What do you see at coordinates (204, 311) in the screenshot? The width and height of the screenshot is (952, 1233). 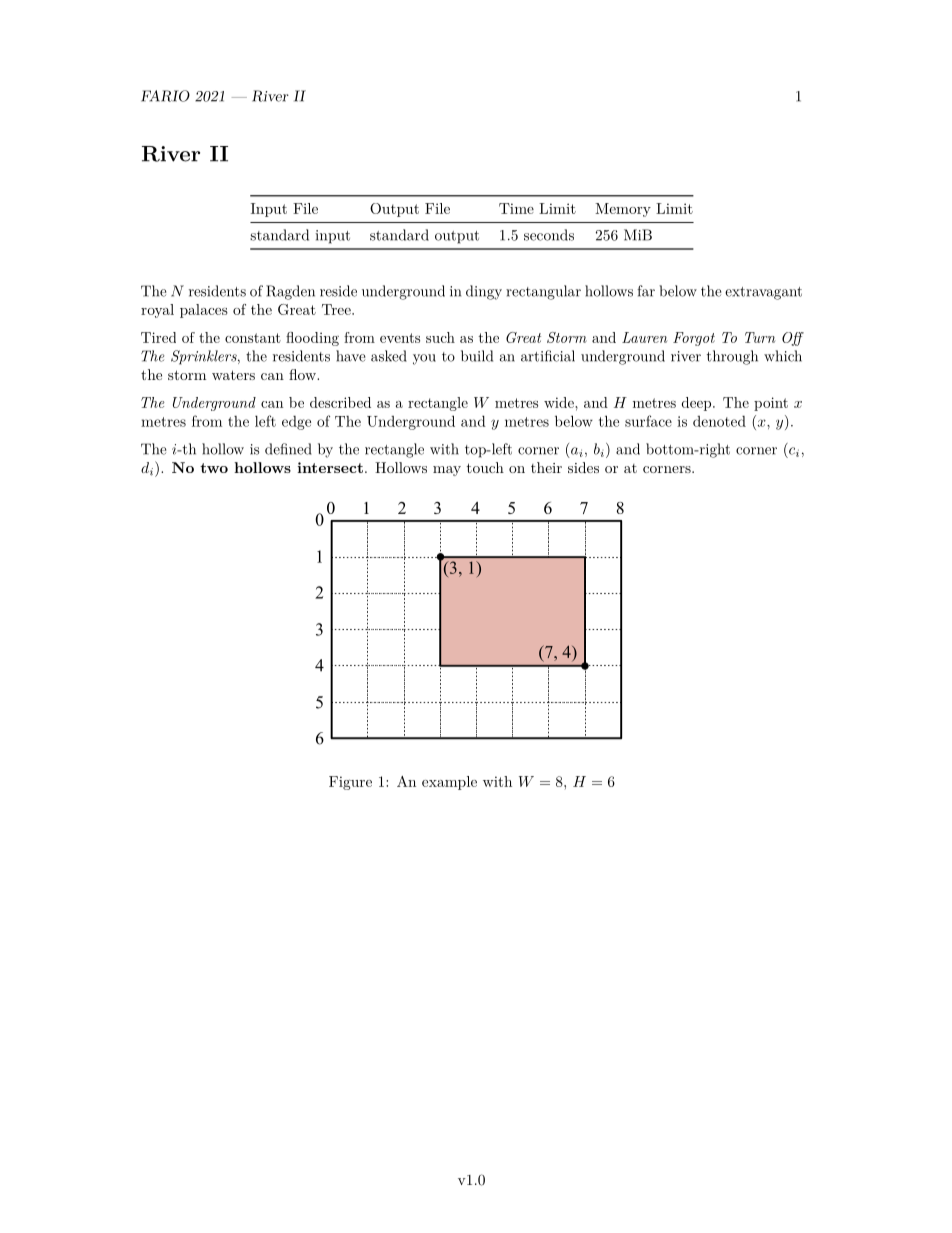 I see `palaces` at bounding box center [204, 311].
